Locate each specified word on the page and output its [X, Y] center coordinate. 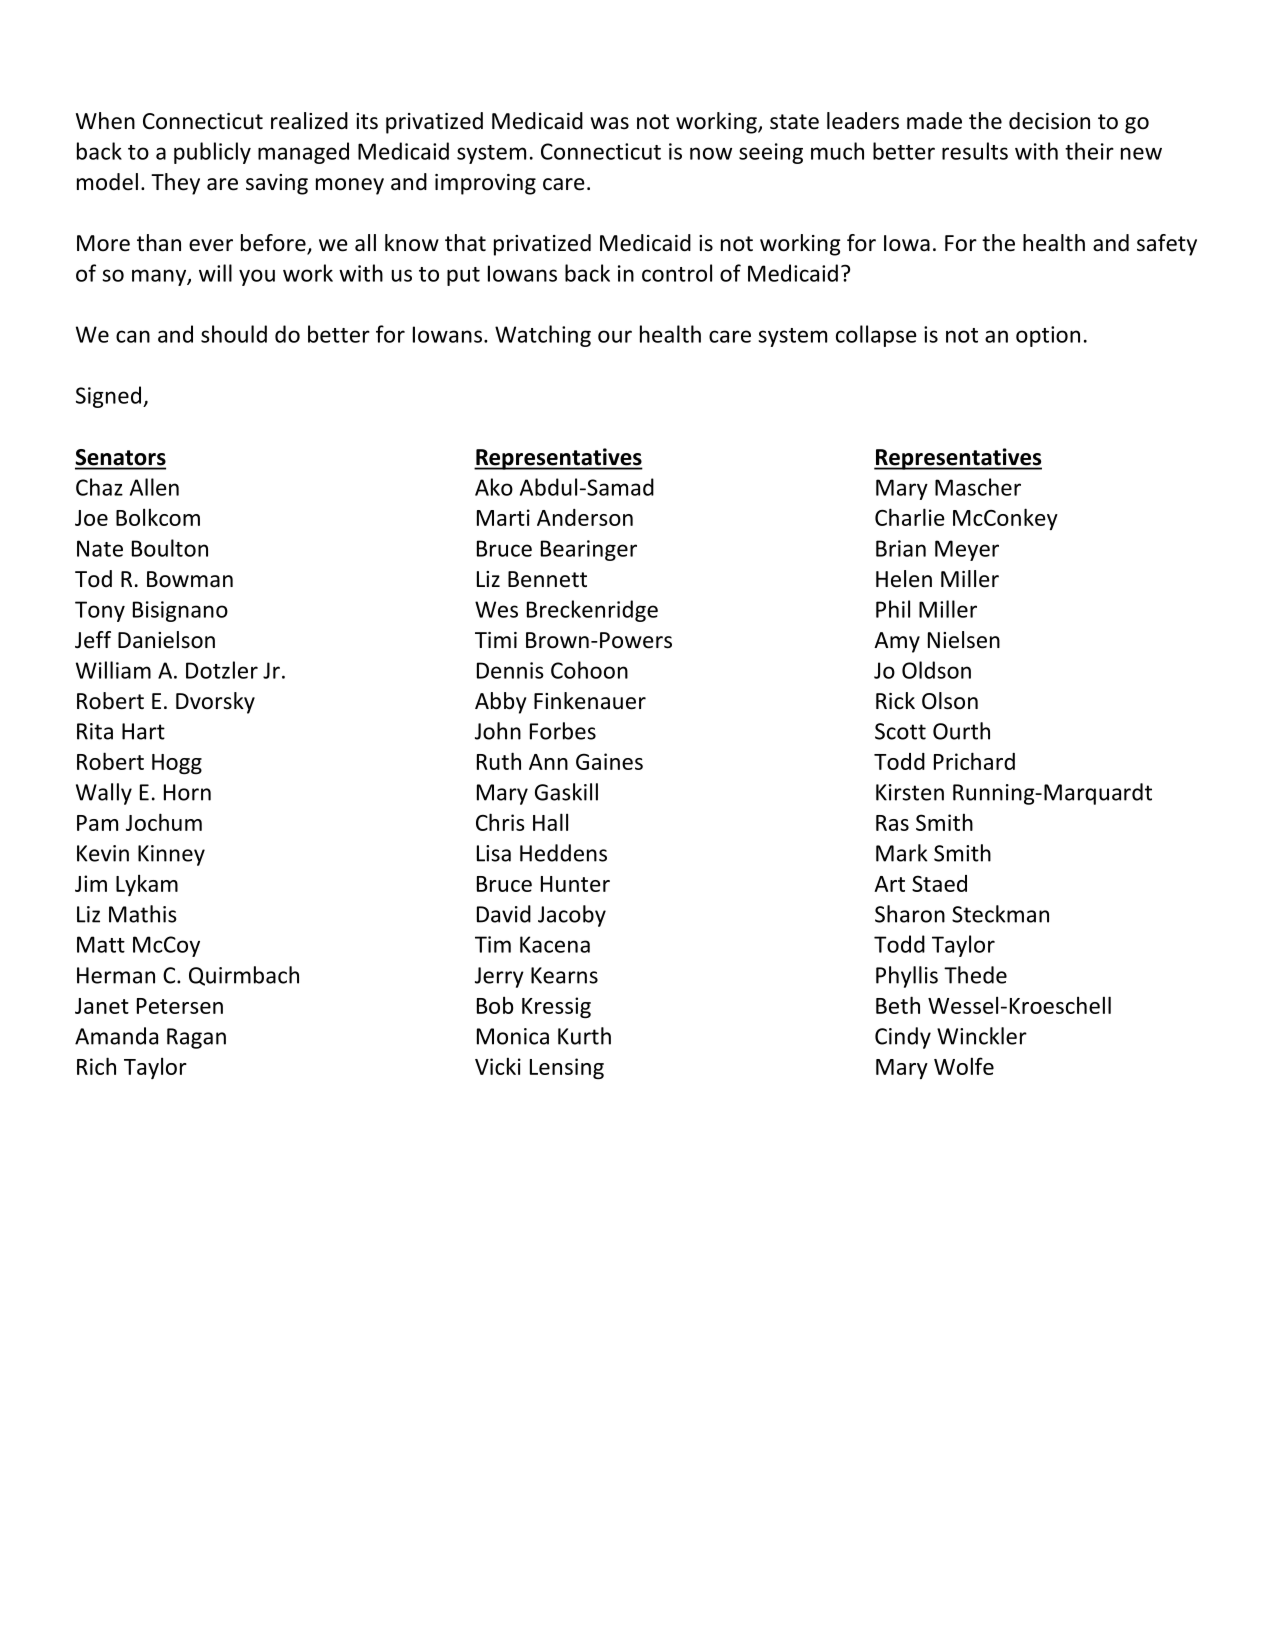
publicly [212, 153]
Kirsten [910, 792]
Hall [550, 822]
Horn [187, 792]
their [1089, 151]
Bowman [190, 579]
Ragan [196, 1038]
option [1048, 336]
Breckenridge [592, 611]
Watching [543, 336]
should [234, 334]
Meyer [967, 550]
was [610, 123]
